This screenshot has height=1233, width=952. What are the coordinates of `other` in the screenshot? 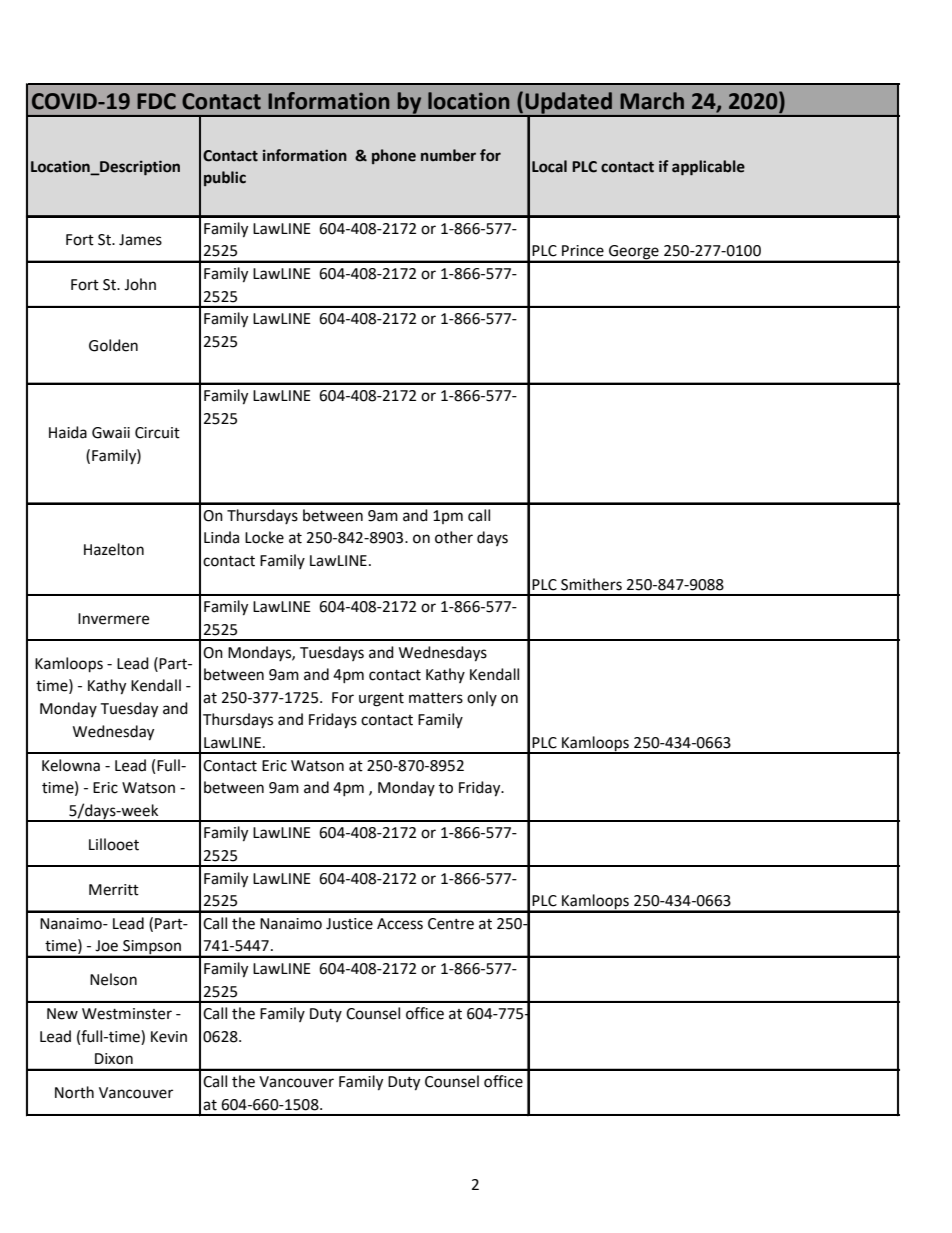 It's located at (454, 537).
